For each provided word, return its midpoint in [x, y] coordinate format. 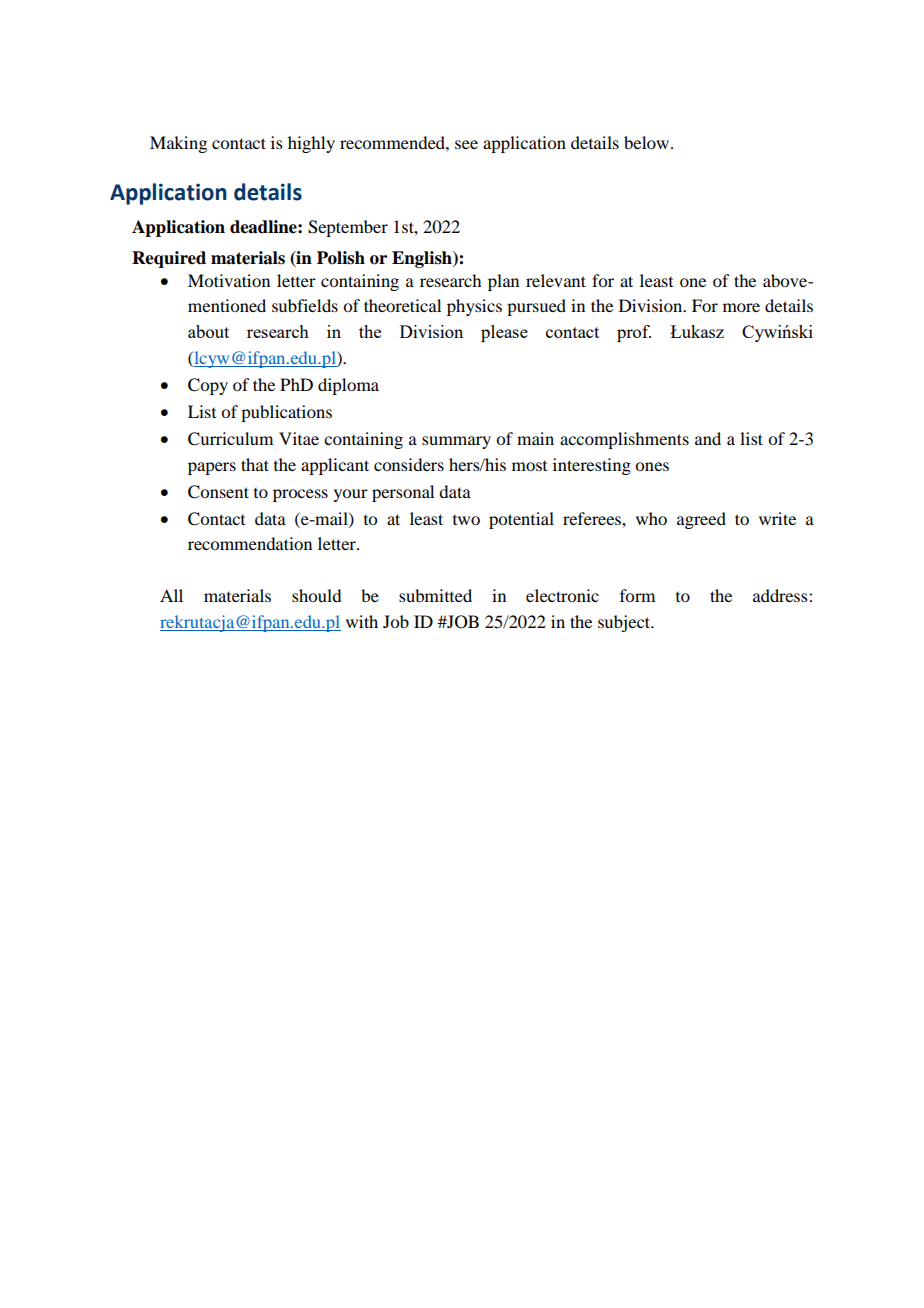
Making [178, 144]
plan [503, 282]
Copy [208, 386]
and [708, 438]
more [741, 307]
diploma [348, 386]
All [171, 595]
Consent [218, 492]
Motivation [229, 280]
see [466, 144]
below [648, 142]
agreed [701, 520]
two [466, 520]
